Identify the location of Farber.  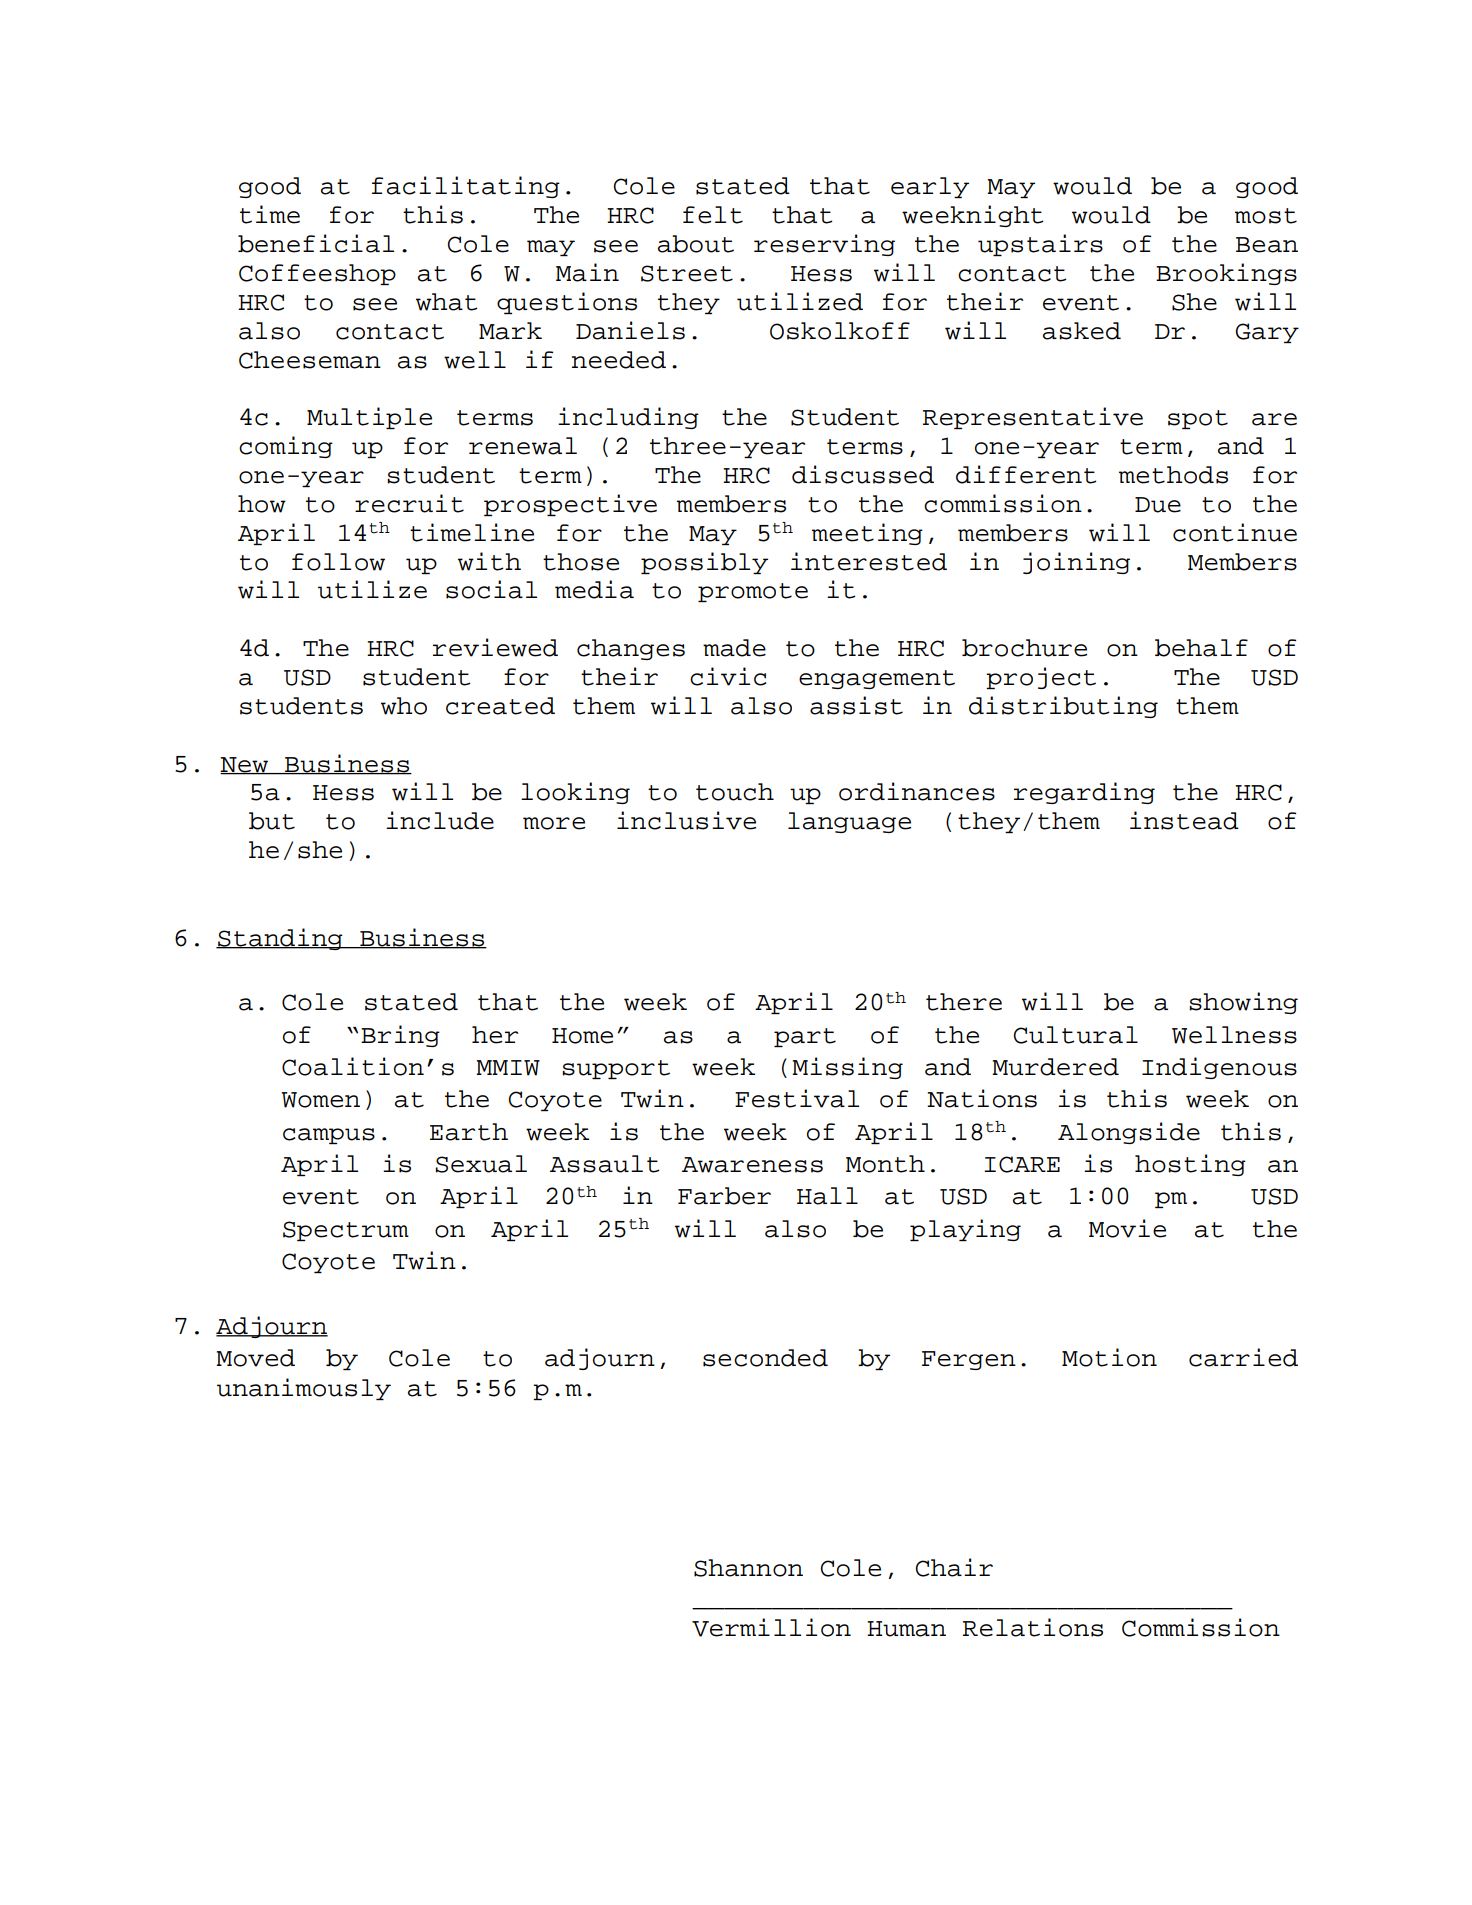
(724, 1196).
